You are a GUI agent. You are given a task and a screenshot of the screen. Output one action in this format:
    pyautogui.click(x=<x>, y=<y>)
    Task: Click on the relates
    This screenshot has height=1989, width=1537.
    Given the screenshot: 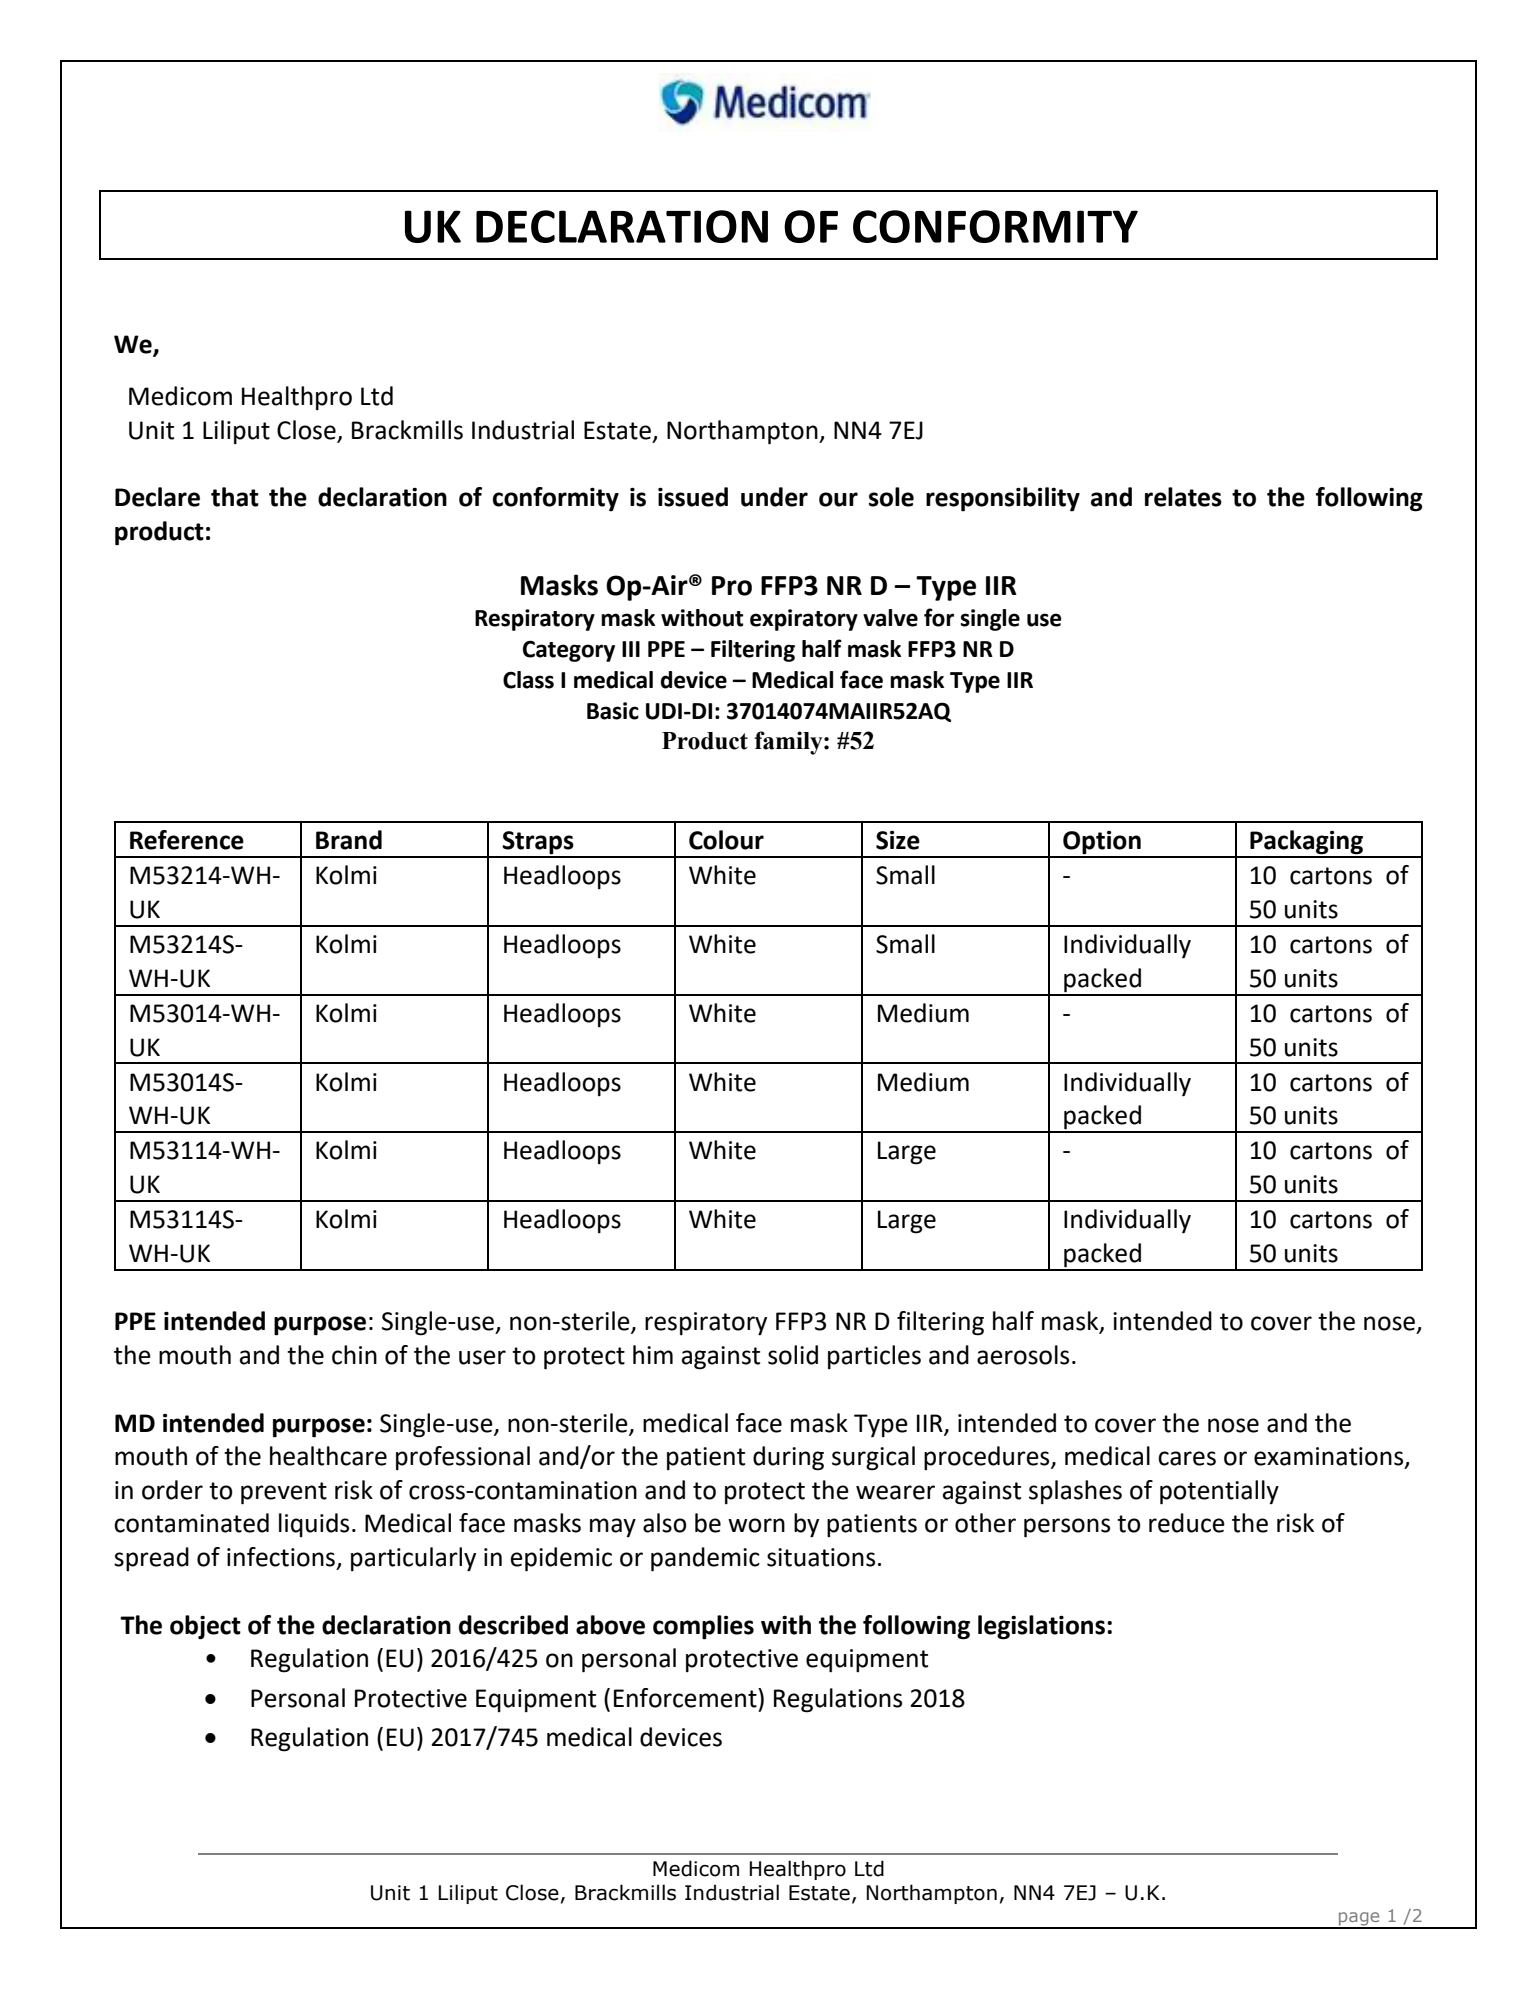 What is the action you would take?
    pyautogui.click(x=1183, y=497)
